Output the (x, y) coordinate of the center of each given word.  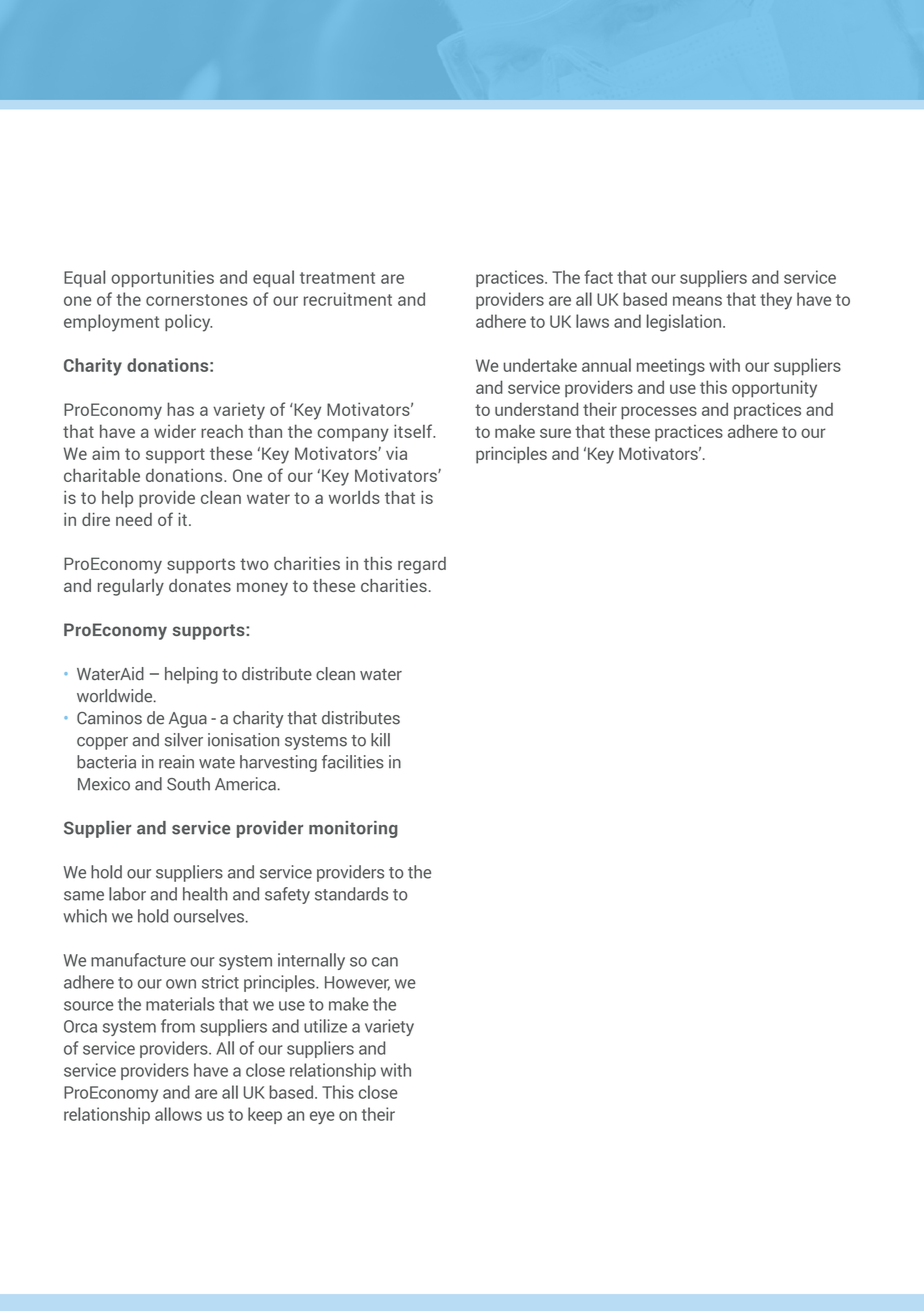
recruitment (348, 299)
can (385, 962)
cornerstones (197, 300)
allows (178, 1114)
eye (322, 1118)
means (697, 301)
